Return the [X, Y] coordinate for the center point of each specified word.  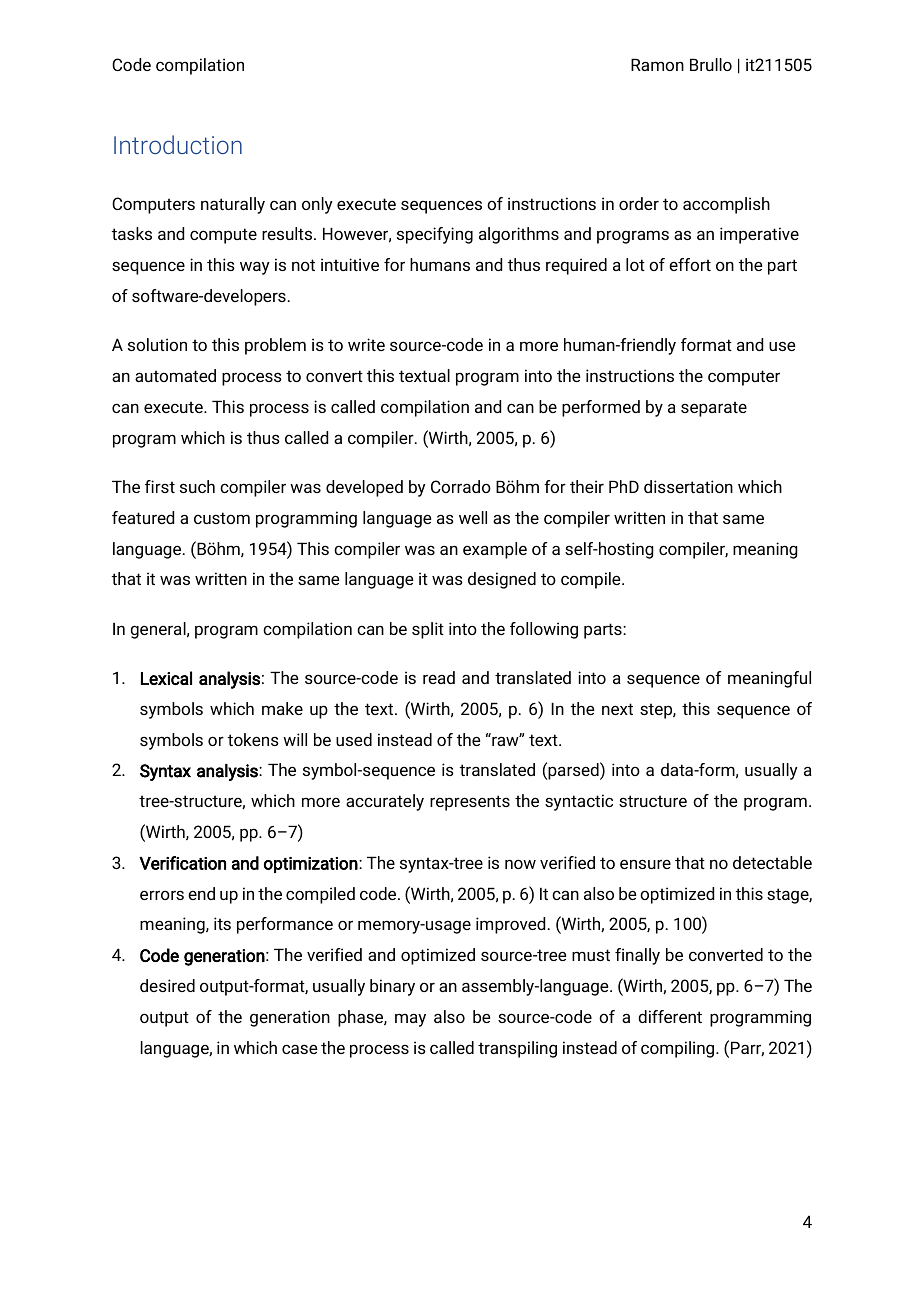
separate [714, 409]
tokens [253, 739]
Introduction [178, 144]
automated [175, 375]
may [410, 1020]
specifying [435, 235]
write [366, 344]
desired [167, 985]
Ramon [657, 64]
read [439, 677]
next [617, 709]
